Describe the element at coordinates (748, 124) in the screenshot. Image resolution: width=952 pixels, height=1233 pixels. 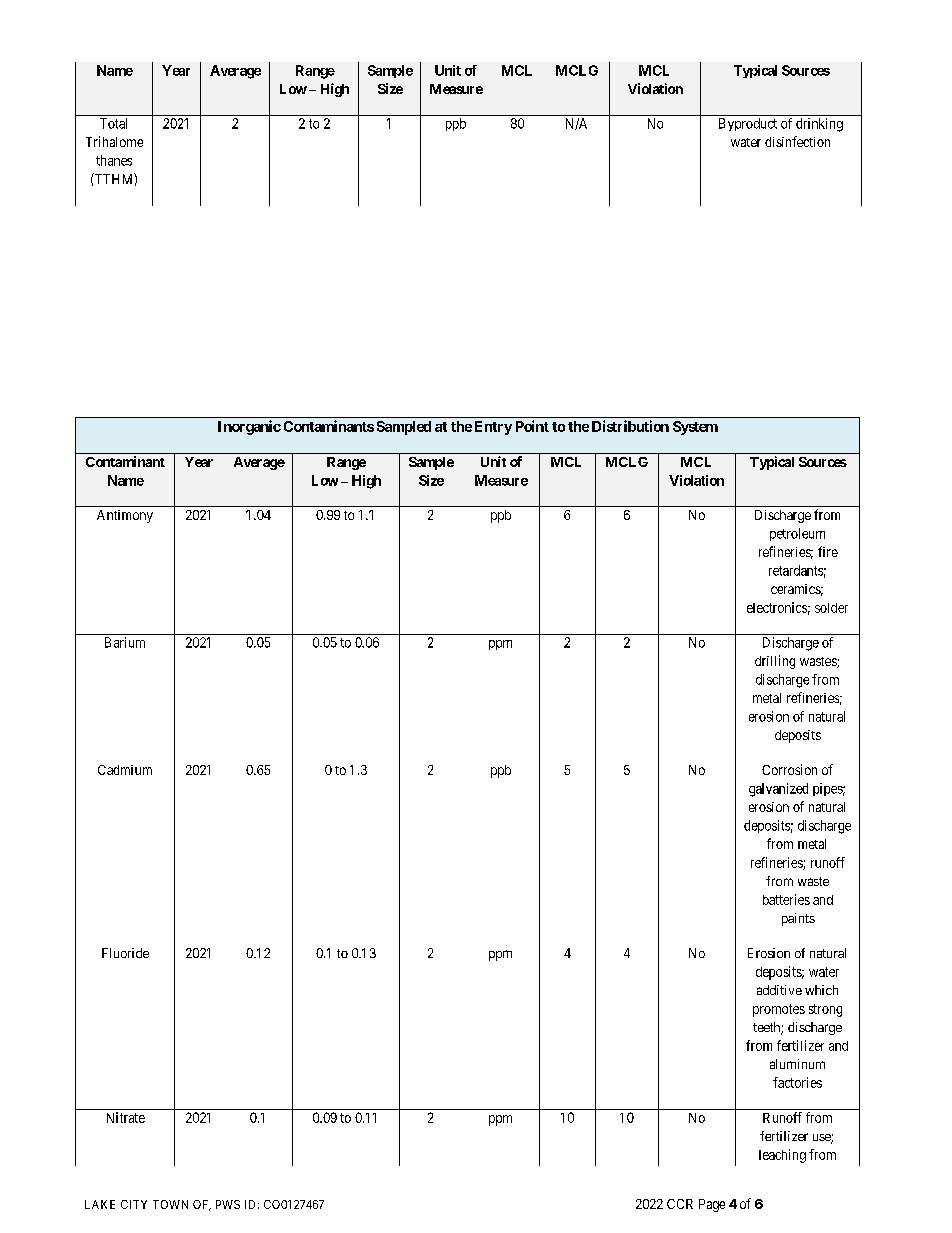
I see `Byproduct` at that location.
